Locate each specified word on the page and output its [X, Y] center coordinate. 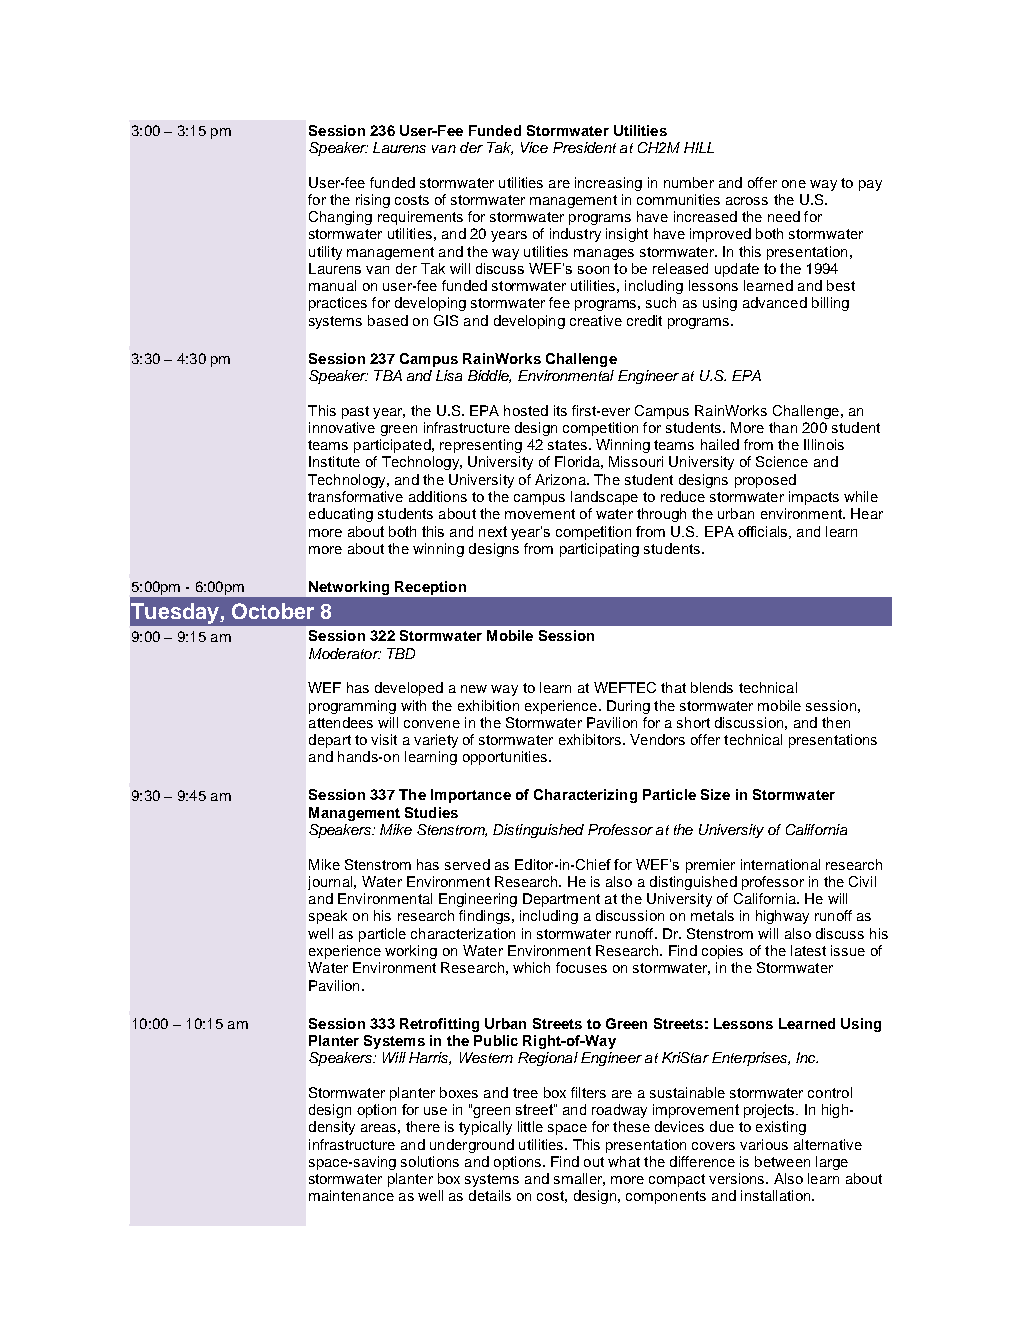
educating [341, 515]
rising [373, 201]
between [782, 1161]
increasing [608, 184]
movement [540, 514]
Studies [431, 812]
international [780, 864]
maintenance [351, 1195]
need [784, 216]
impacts [814, 498]
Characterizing [585, 796]
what [624, 1161]
